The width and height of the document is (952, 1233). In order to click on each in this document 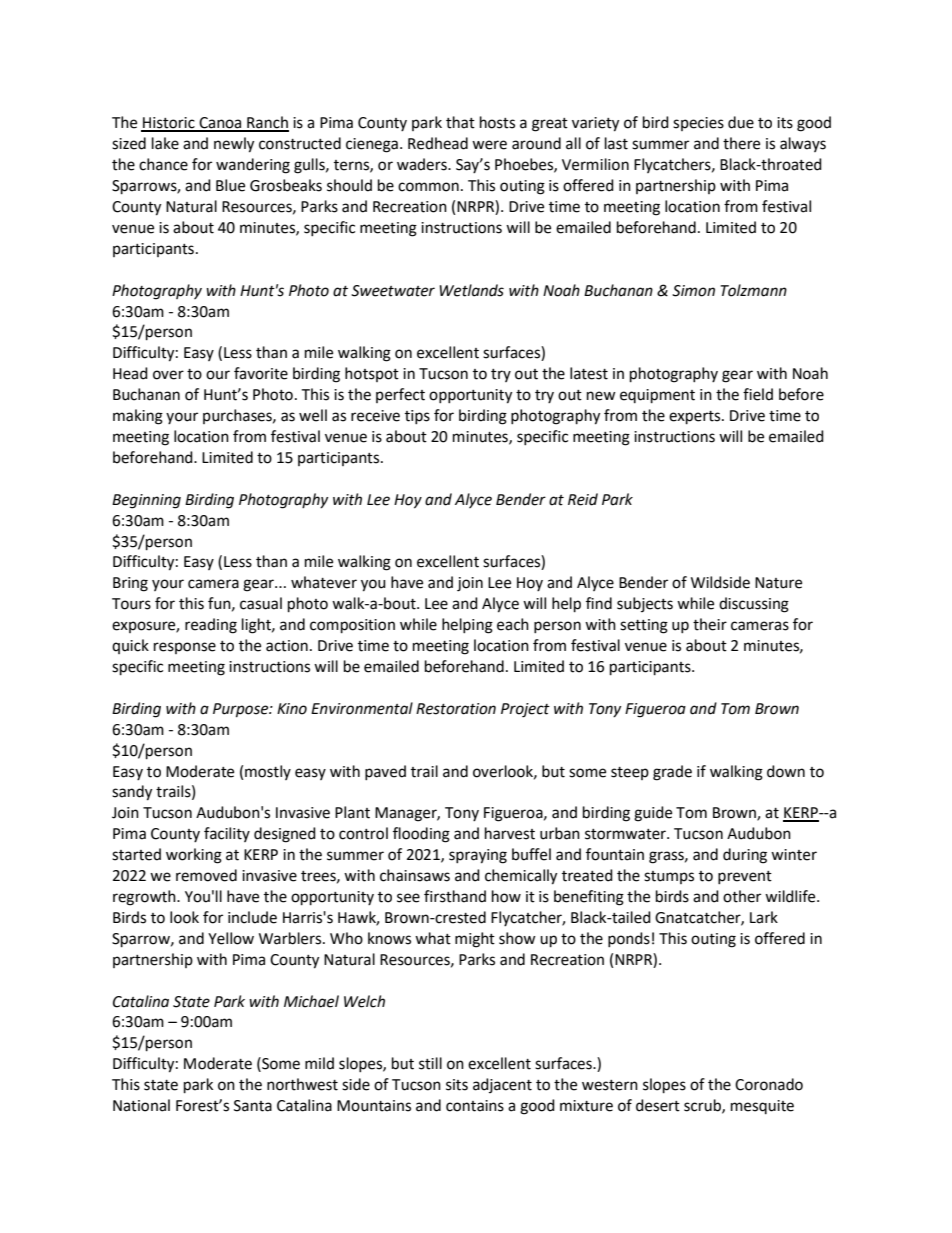, I will do `click(513, 624)`.
